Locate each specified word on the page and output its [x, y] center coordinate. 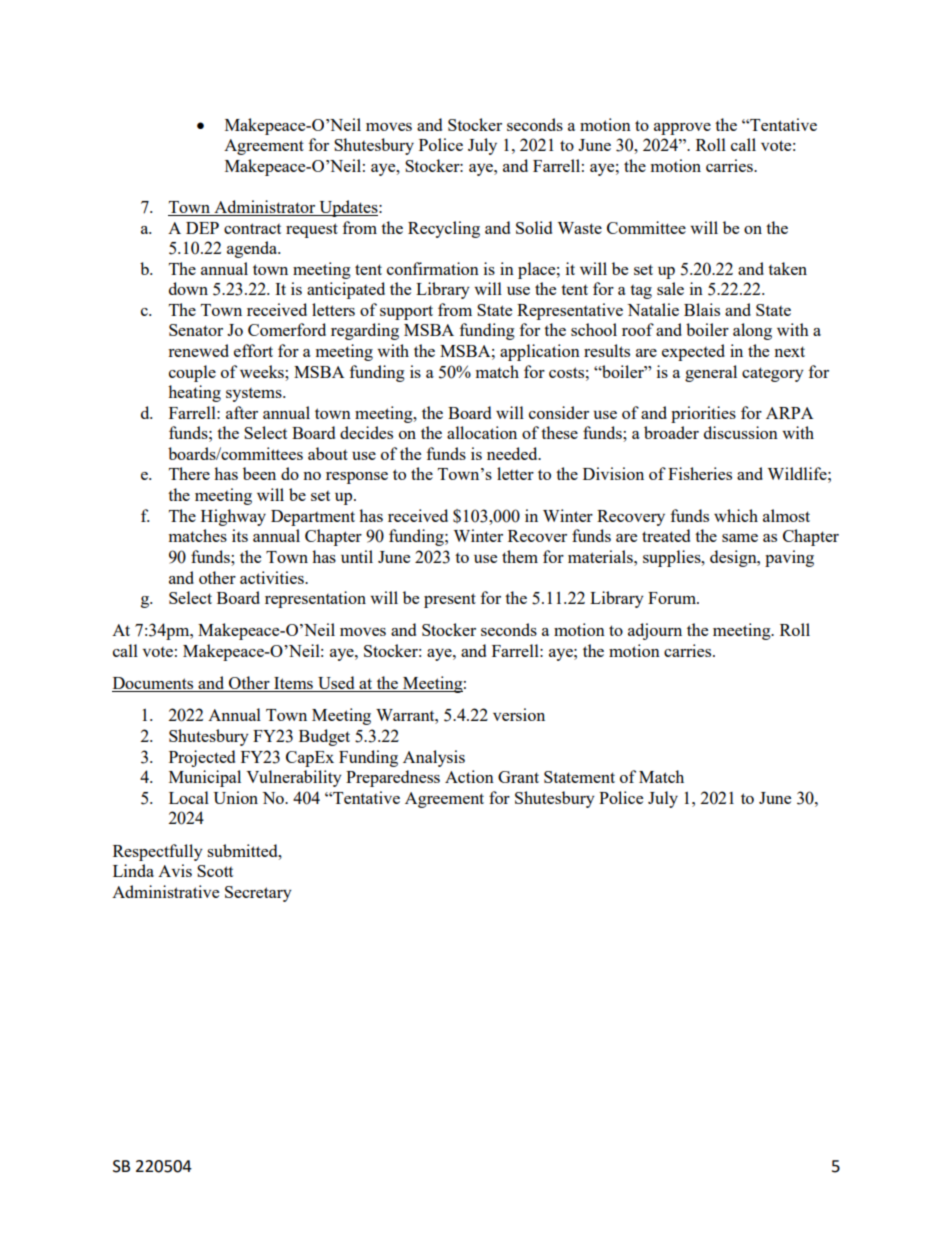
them [520, 556]
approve [682, 129]
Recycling [444, 229]
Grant [518, 777]
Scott [215, 871]
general [711, 373]
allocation [482, 432]
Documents [154, 684]
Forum [673, 598]
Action [469, 776]
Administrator [265, 208]
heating [194, 393]
